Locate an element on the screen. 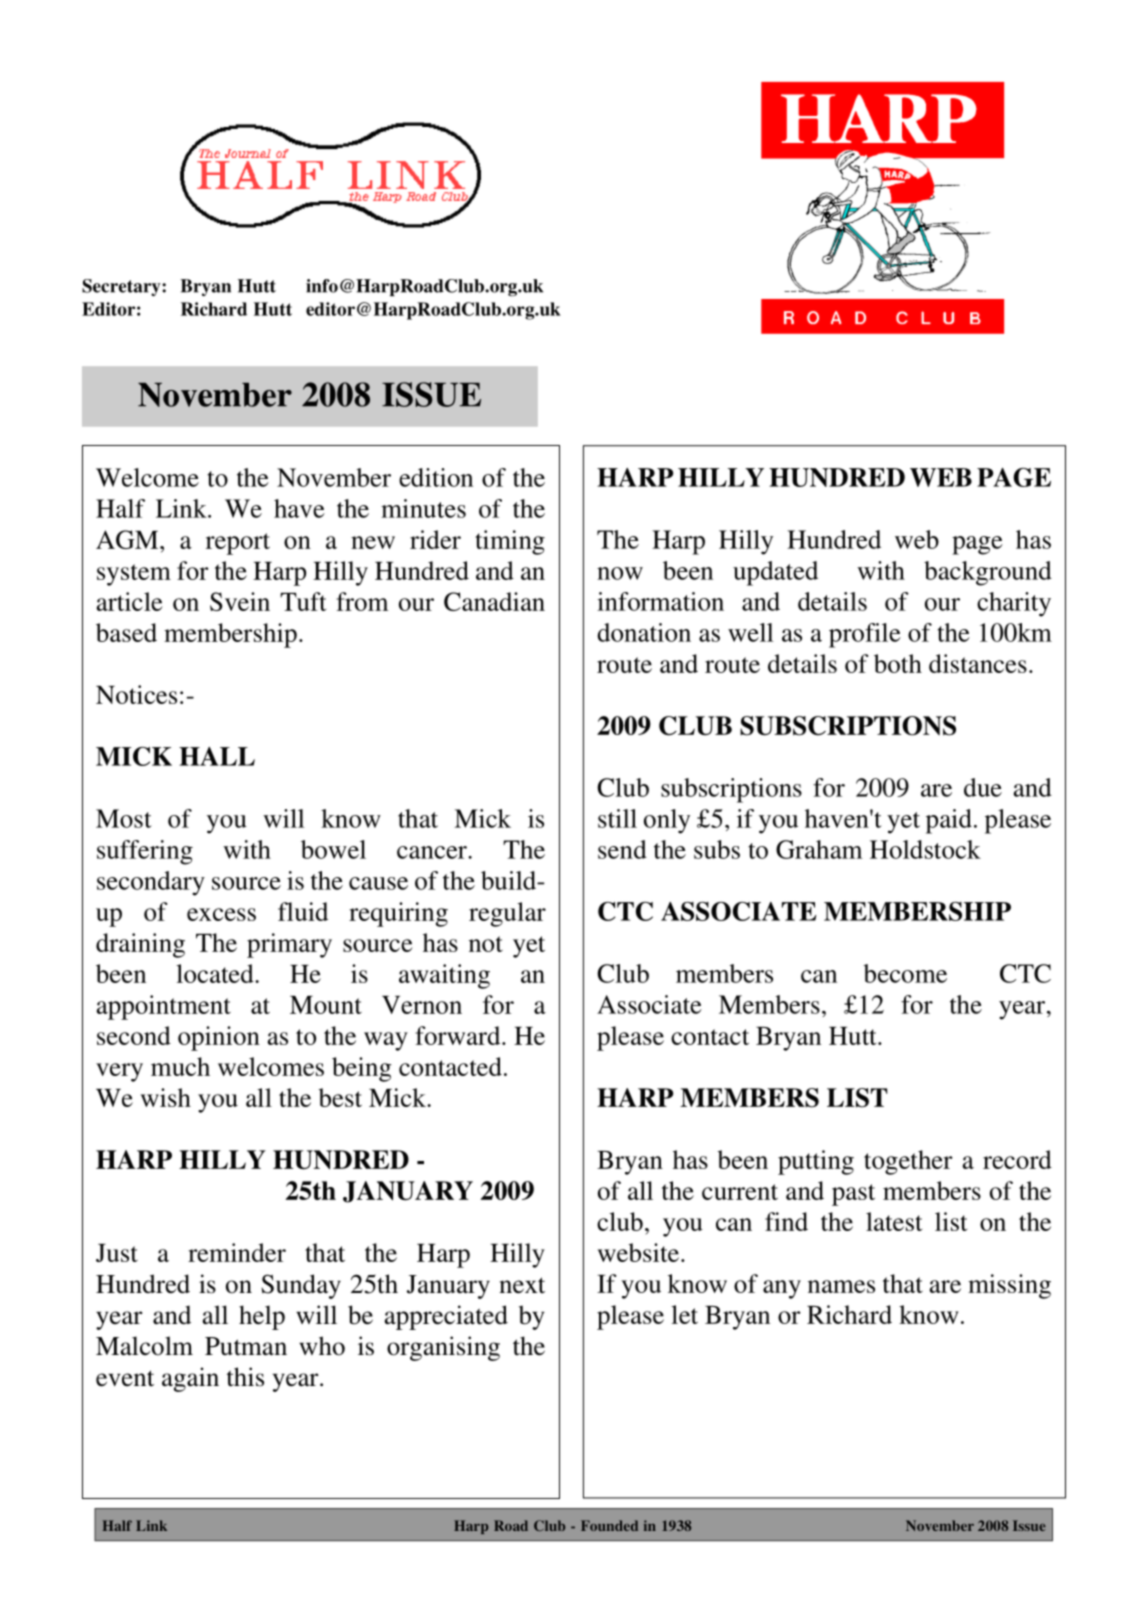 The height and width of the screenshot is (1623, 1147). both is located at coordinates (898, 663).
